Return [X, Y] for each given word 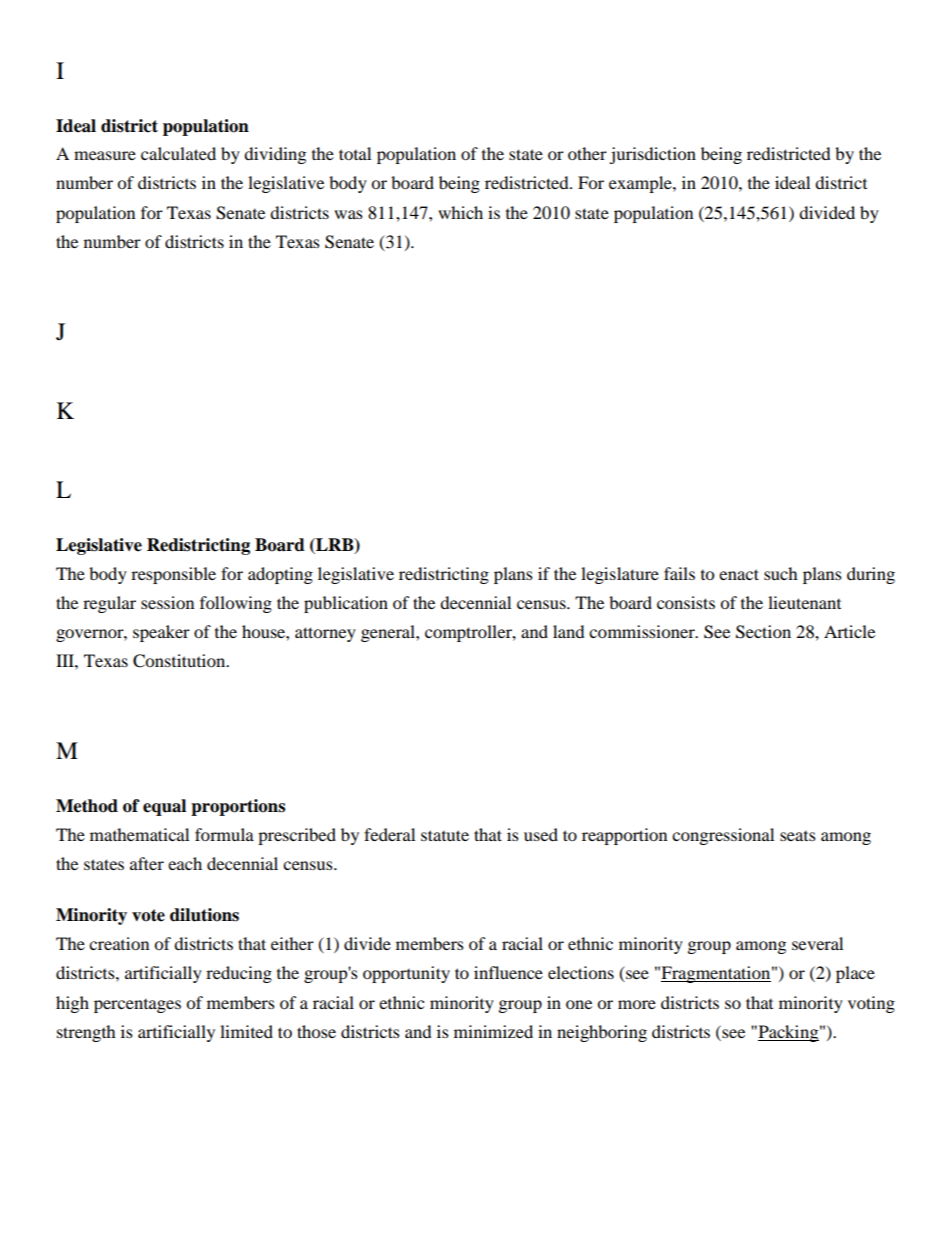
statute [445, 835]
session [167, 602]
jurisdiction [652, 155]
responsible [173, 575]
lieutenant [804, 602]
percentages [137, 1006]
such [781, 573]
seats [798, 836]
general [389, 633]
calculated [178, 153]
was [348, 214]
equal [164, 807]
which [460, 212]
